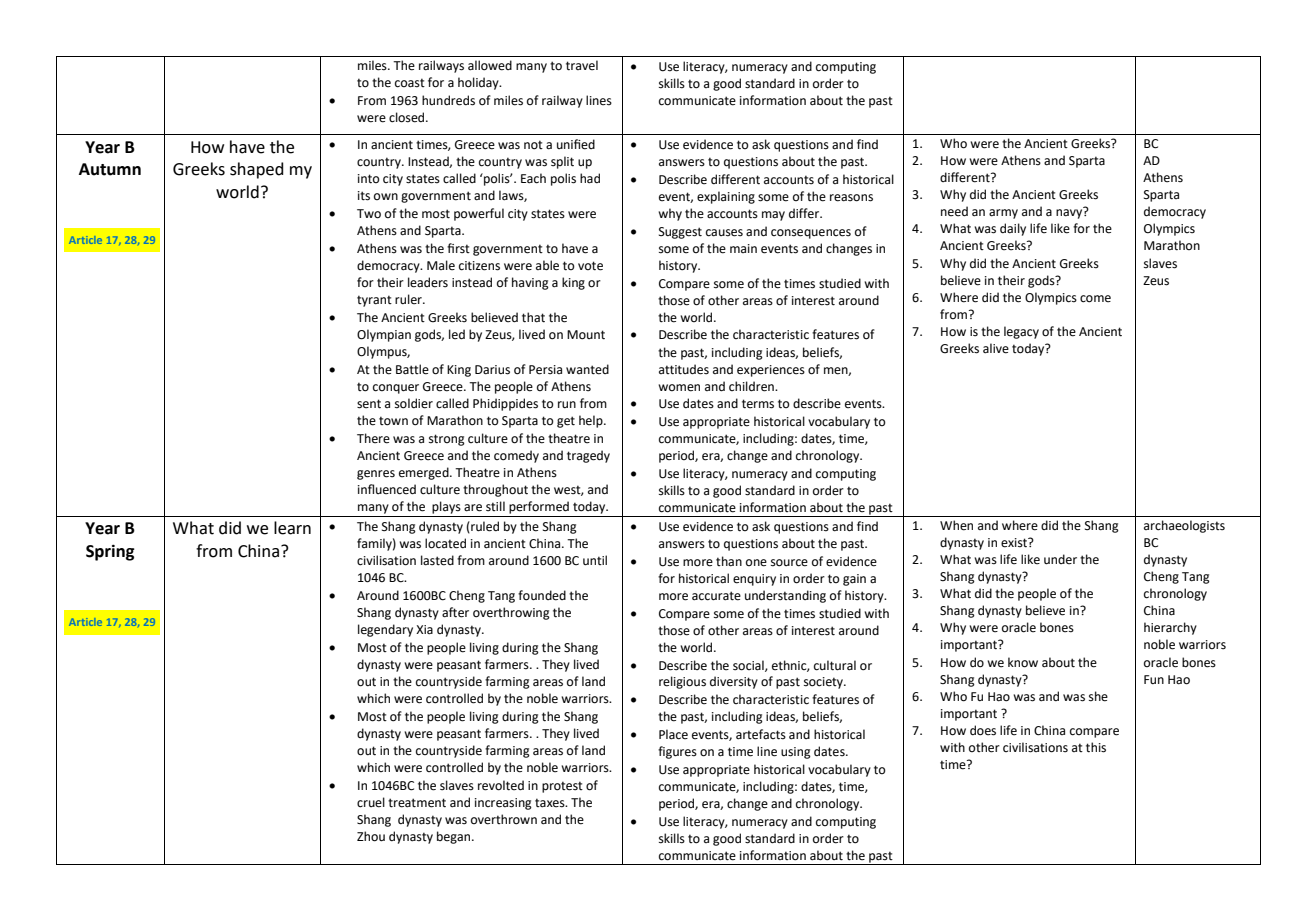 The height and width of the page is (924, 1308). What do you see at coordinates (582, 65) in the page?
I see `travel` at bounding box center [582, 65].
